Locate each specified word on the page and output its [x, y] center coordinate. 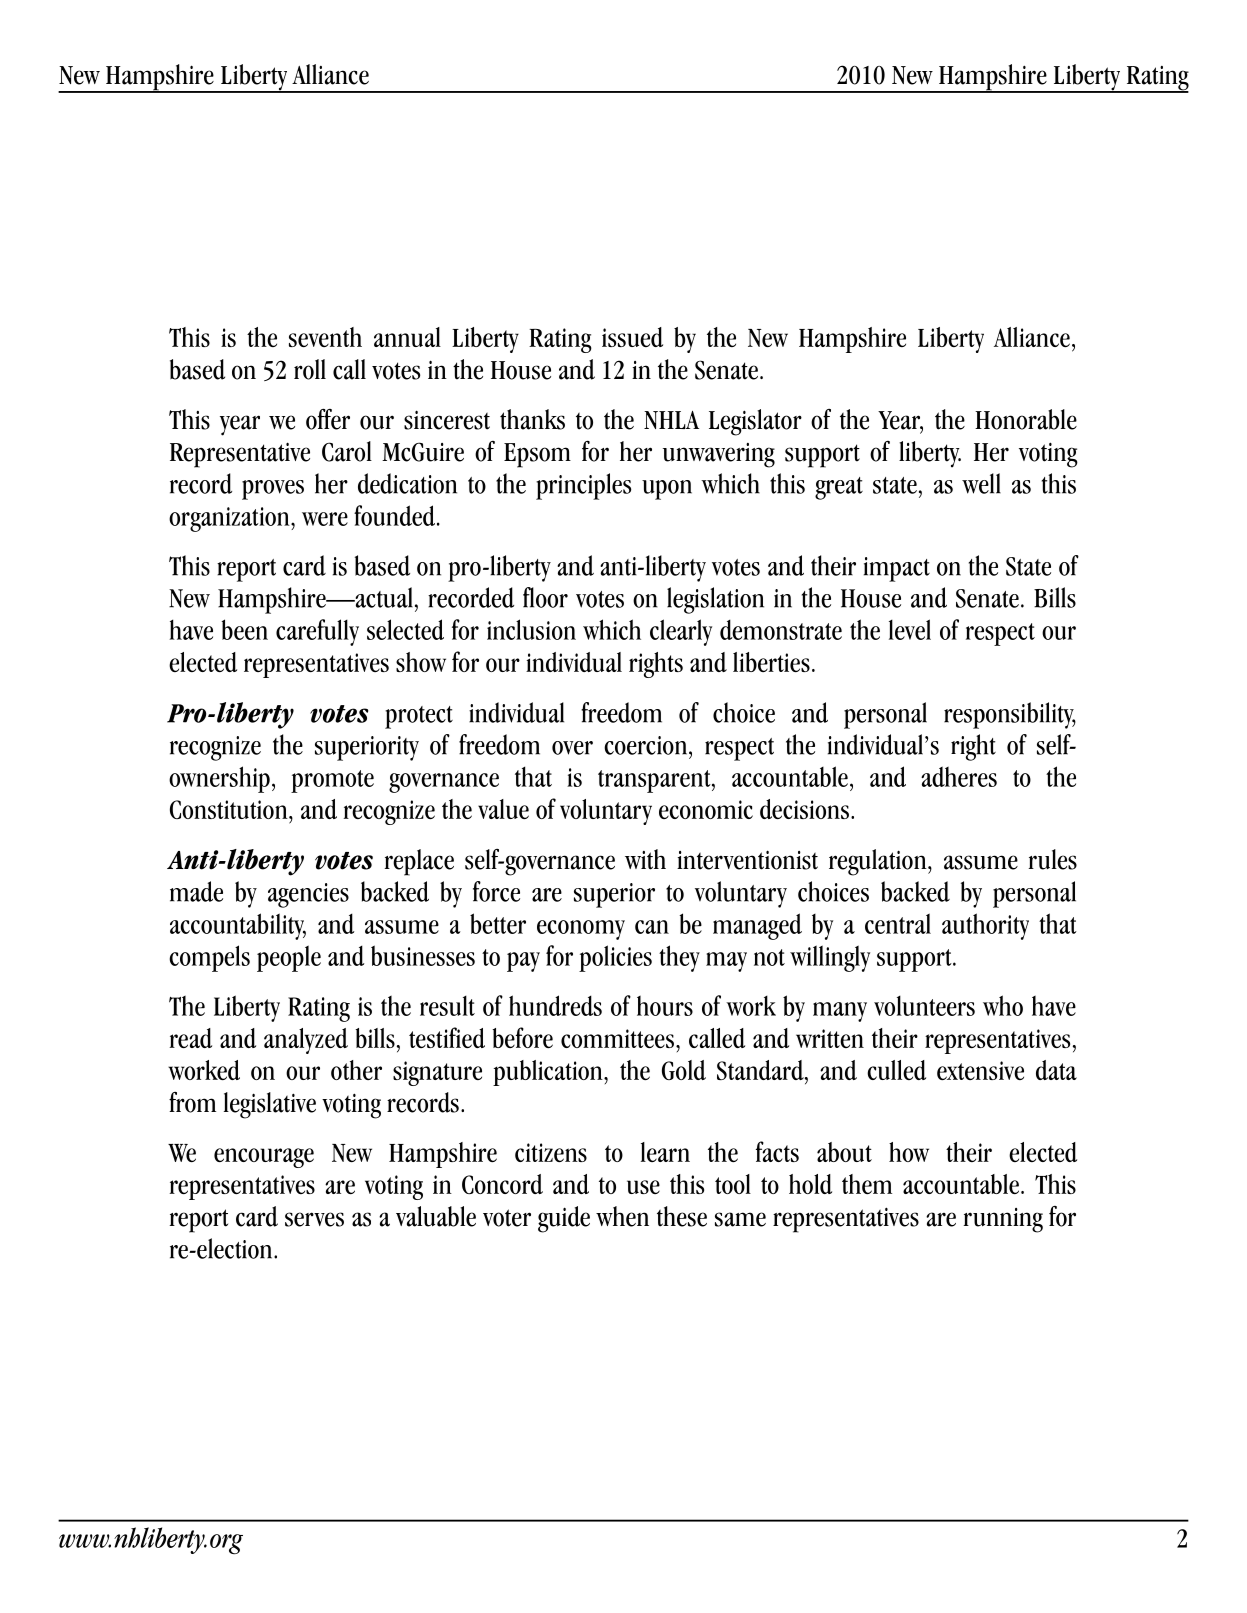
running [1003, 1220]
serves [314, 1219]
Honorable [1026, 419]
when [622, 1216]
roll [310, 369]
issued [632, 337]
